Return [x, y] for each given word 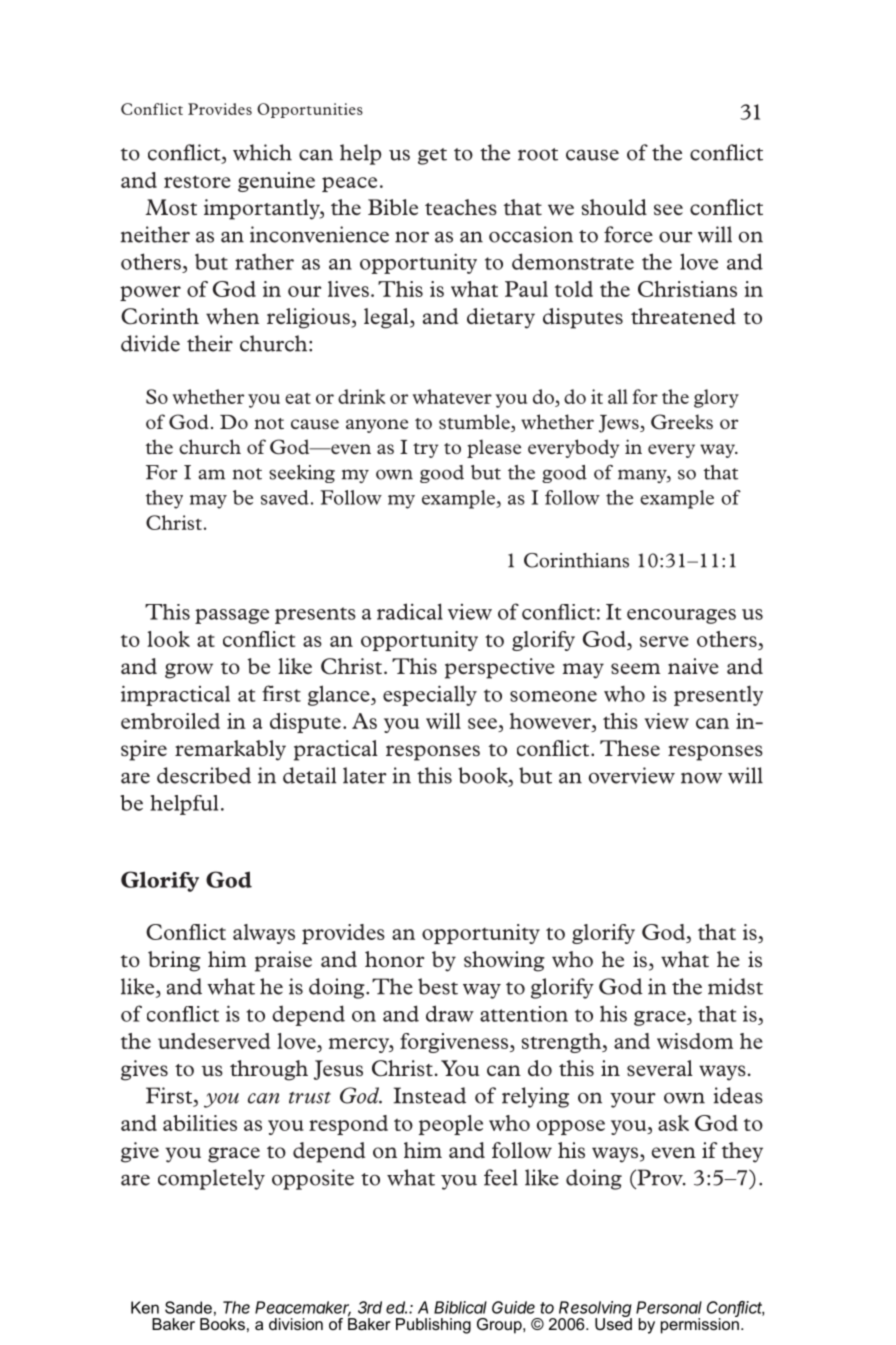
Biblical [460, 1307]
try [425, 450]
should [614, 207]
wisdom [695, 1041]
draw [450, 1013]
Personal [669, 1307]
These [630, 748]
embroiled [170, 721]
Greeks [682, 422]
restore [197, 181]
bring [174, 961]
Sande [188, 1307]
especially [430, 695]
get [432, 156]
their [210, 343]
